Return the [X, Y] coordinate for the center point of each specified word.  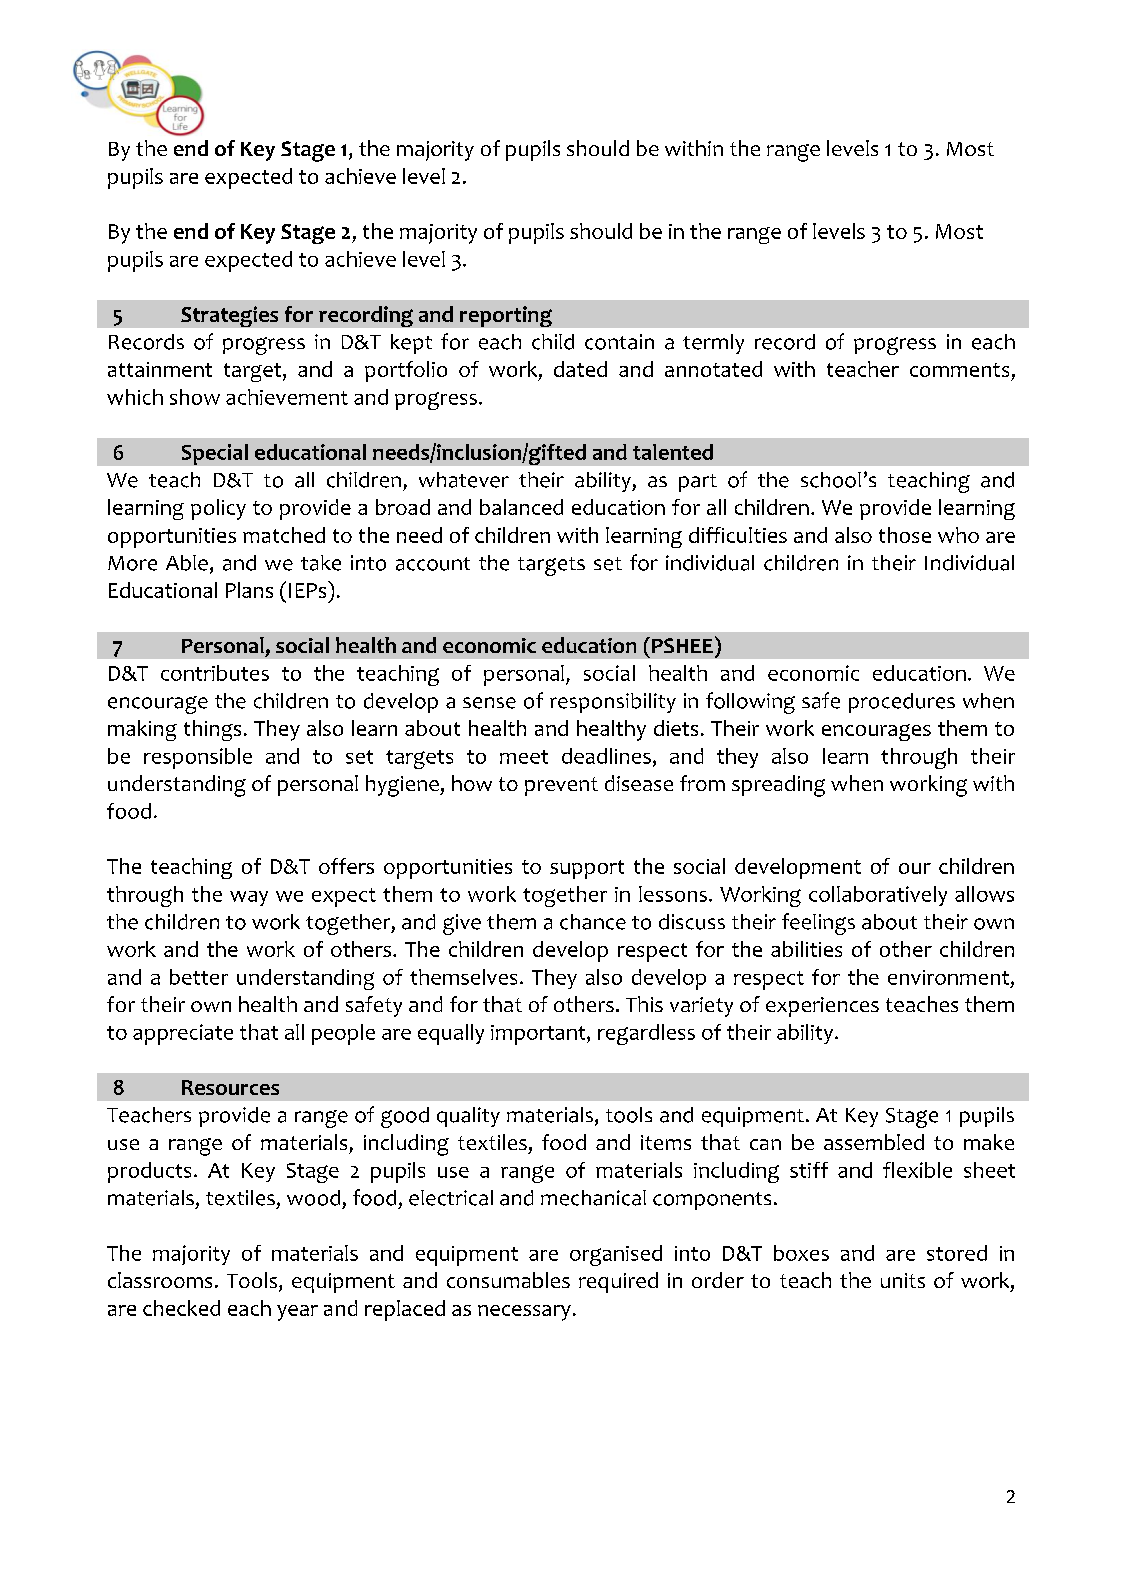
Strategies [229, 316]
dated [580, 369]
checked [181, 1308]
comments [959, 370]
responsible [198, 758]
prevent [561, 786]
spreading [778, 786]
